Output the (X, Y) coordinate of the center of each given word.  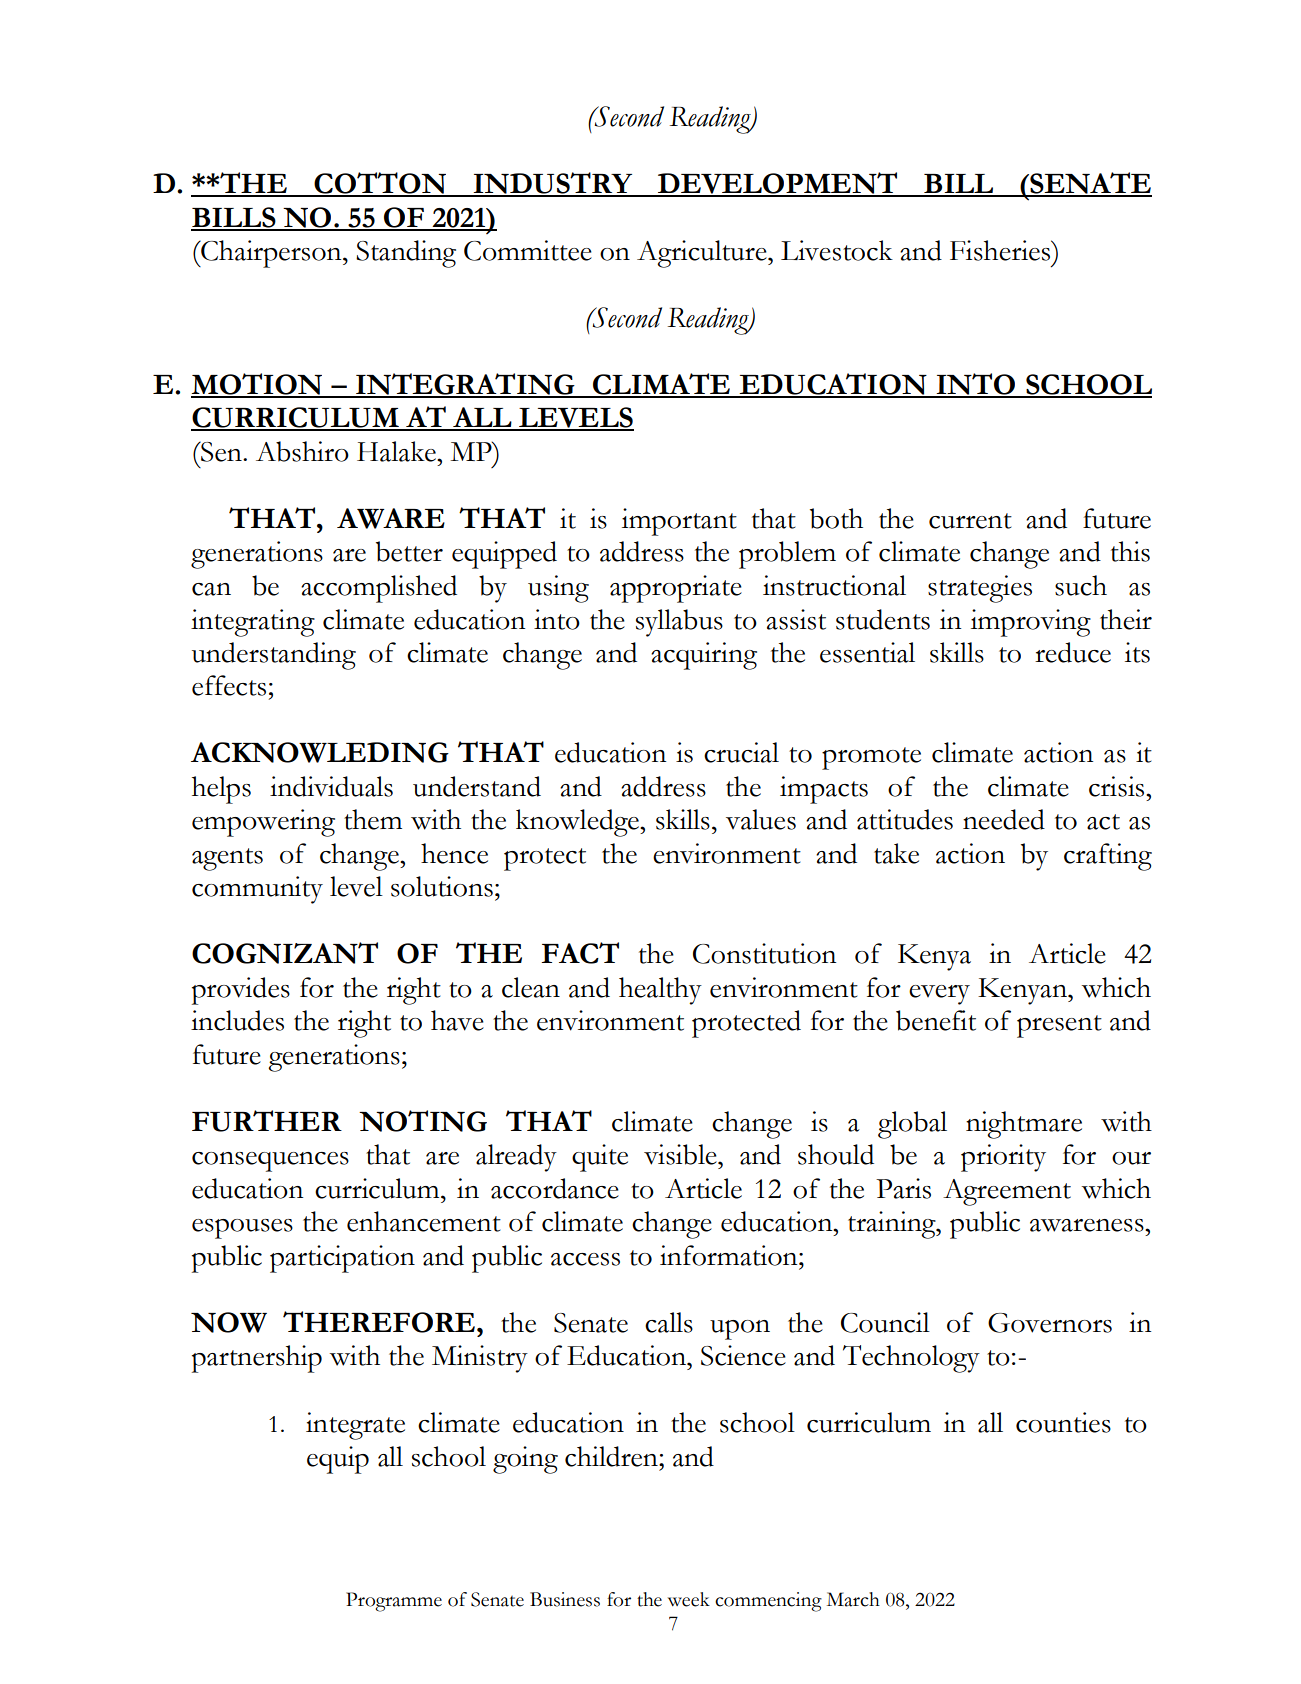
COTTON (380, 184)
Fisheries (1001, 250)
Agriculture (703, 254)
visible (681, 1154)
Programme (394, 1602)
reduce (1073, 652)
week (689, 1599)
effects (229, 685)
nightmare (1024, 1125)
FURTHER (267, 1121)
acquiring (704, 656)
